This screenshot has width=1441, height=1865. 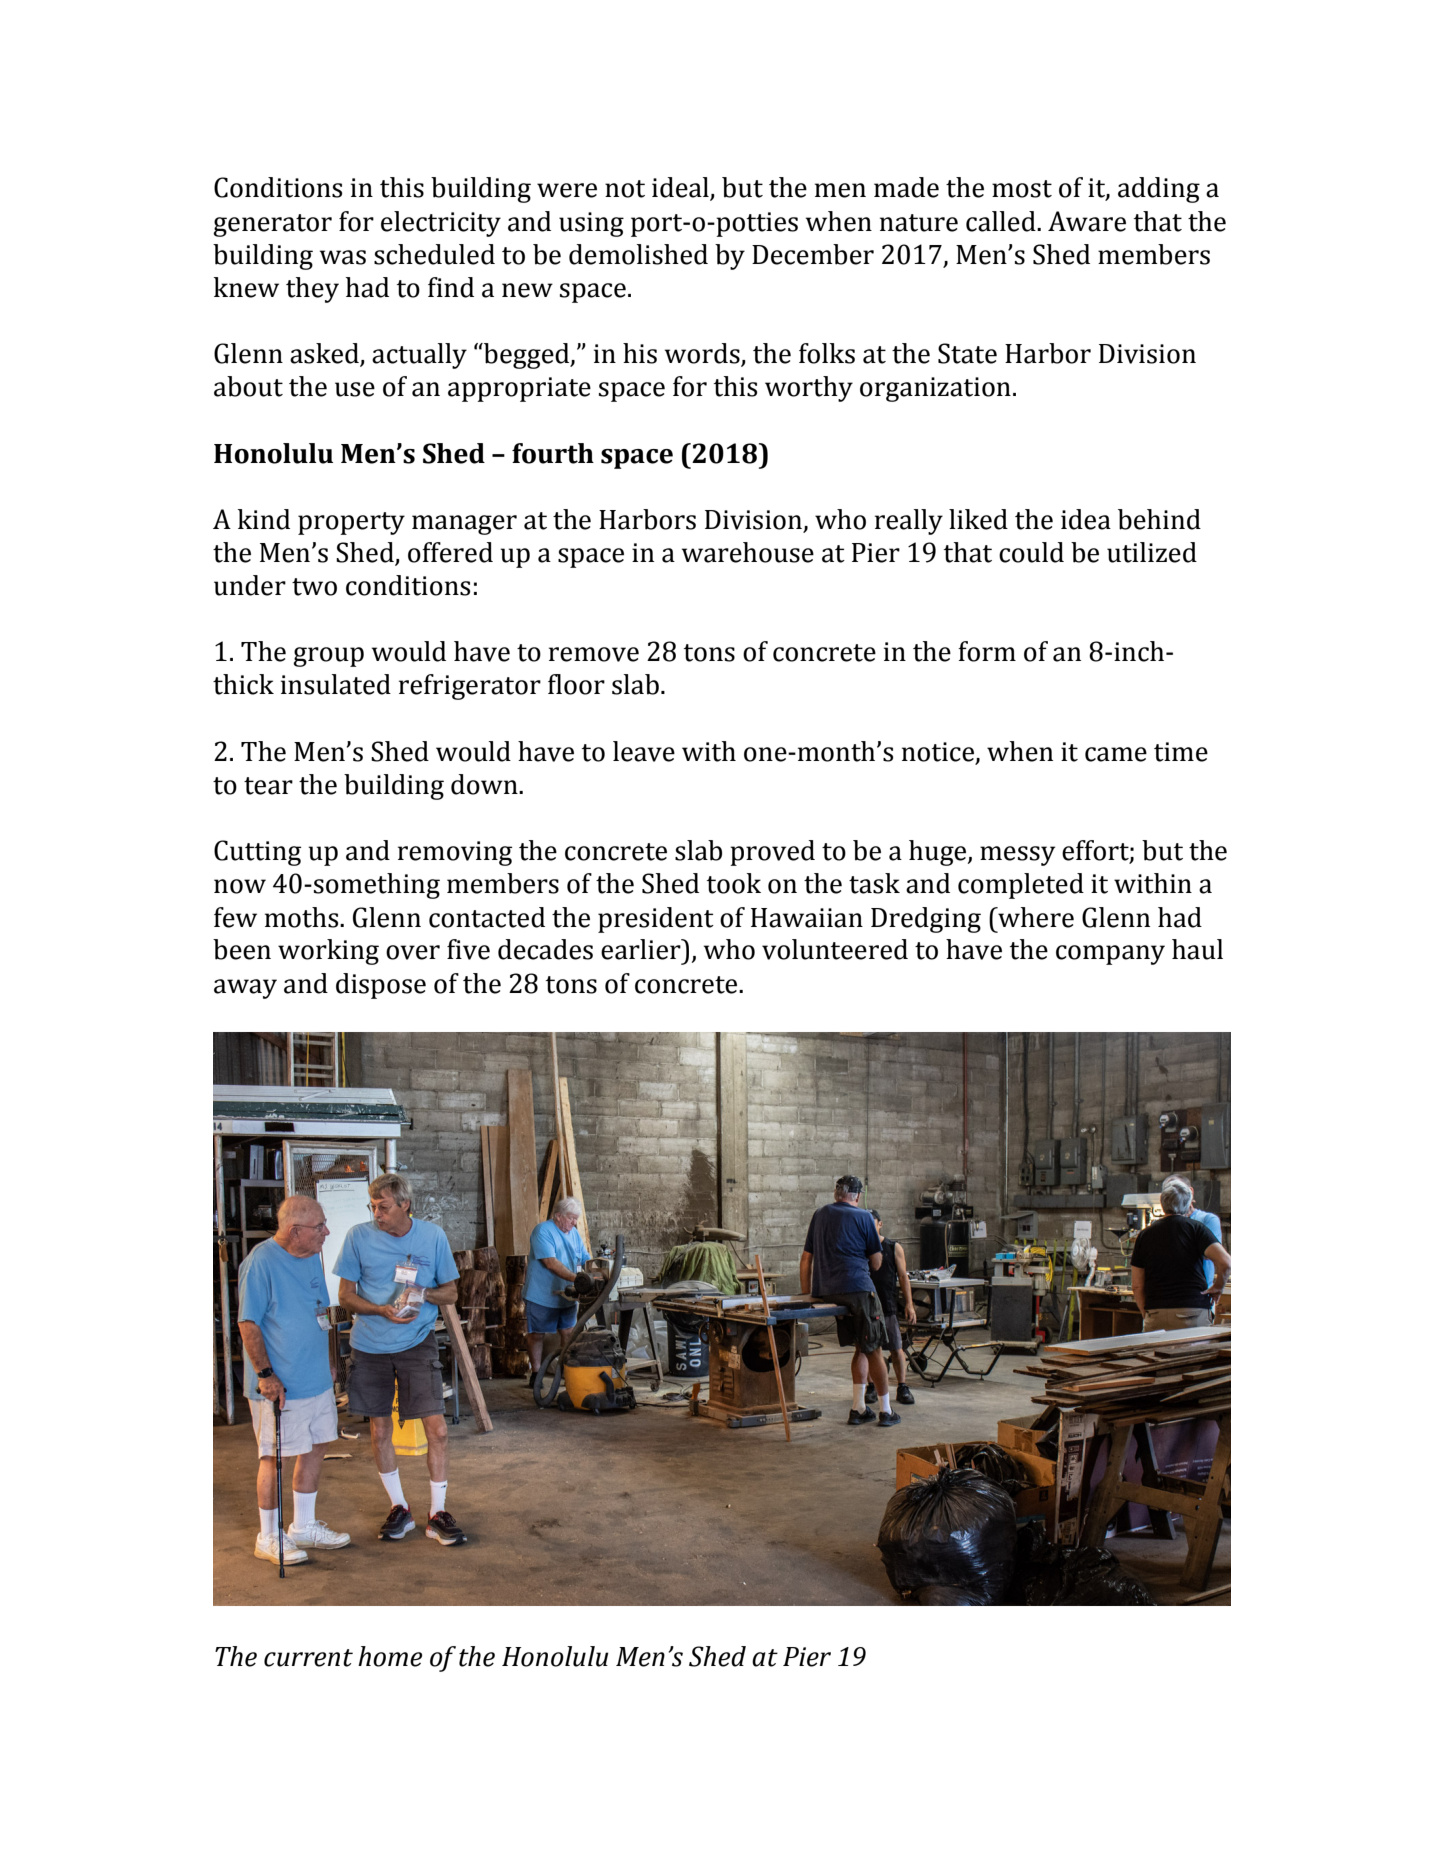 What do you see at coordinates (343, 257) in the screenshot?
I see `was` at bounding box center [343, 257].
